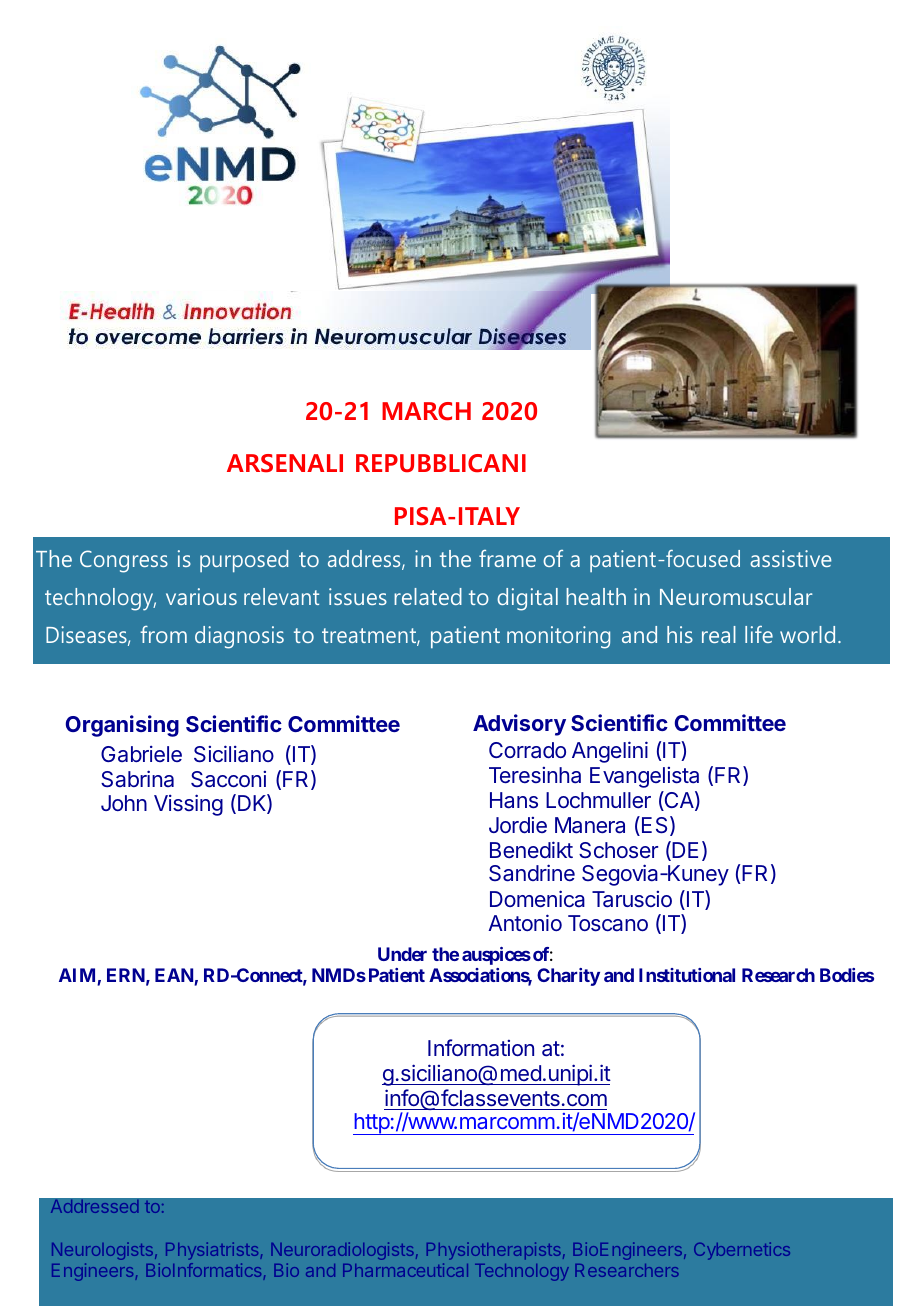 This image has height=1307, width=924. What do you see at coordinates (494, 1251) in the image?
I see `Physiotherapists` at bounding box center [494, 1251].
